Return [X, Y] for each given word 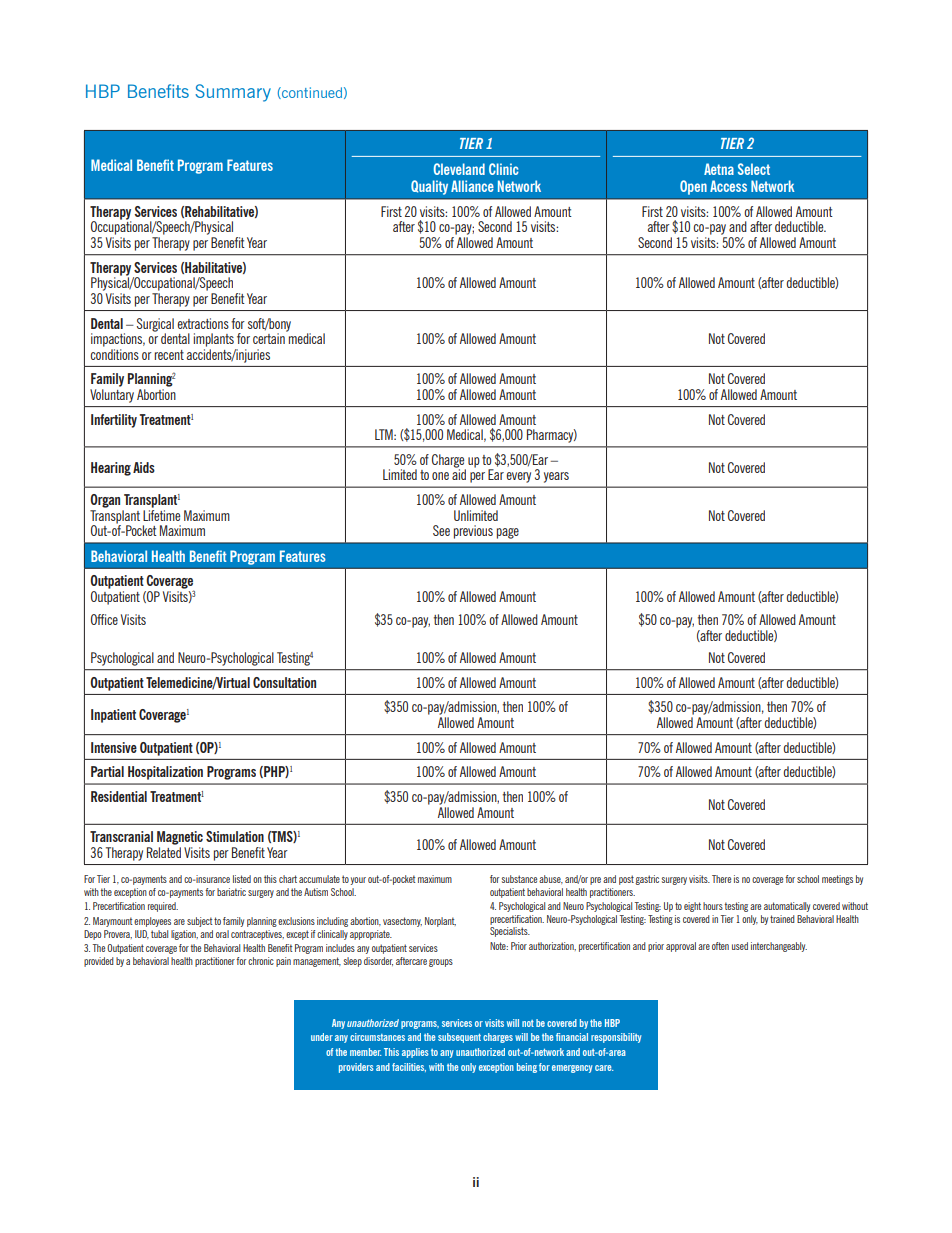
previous [473, 532]
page [508, 533]
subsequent [459, 1038]
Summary [233, 93]
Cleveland [459, 169]
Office [104, 619]
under [322, 1037]
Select [754, 169]
